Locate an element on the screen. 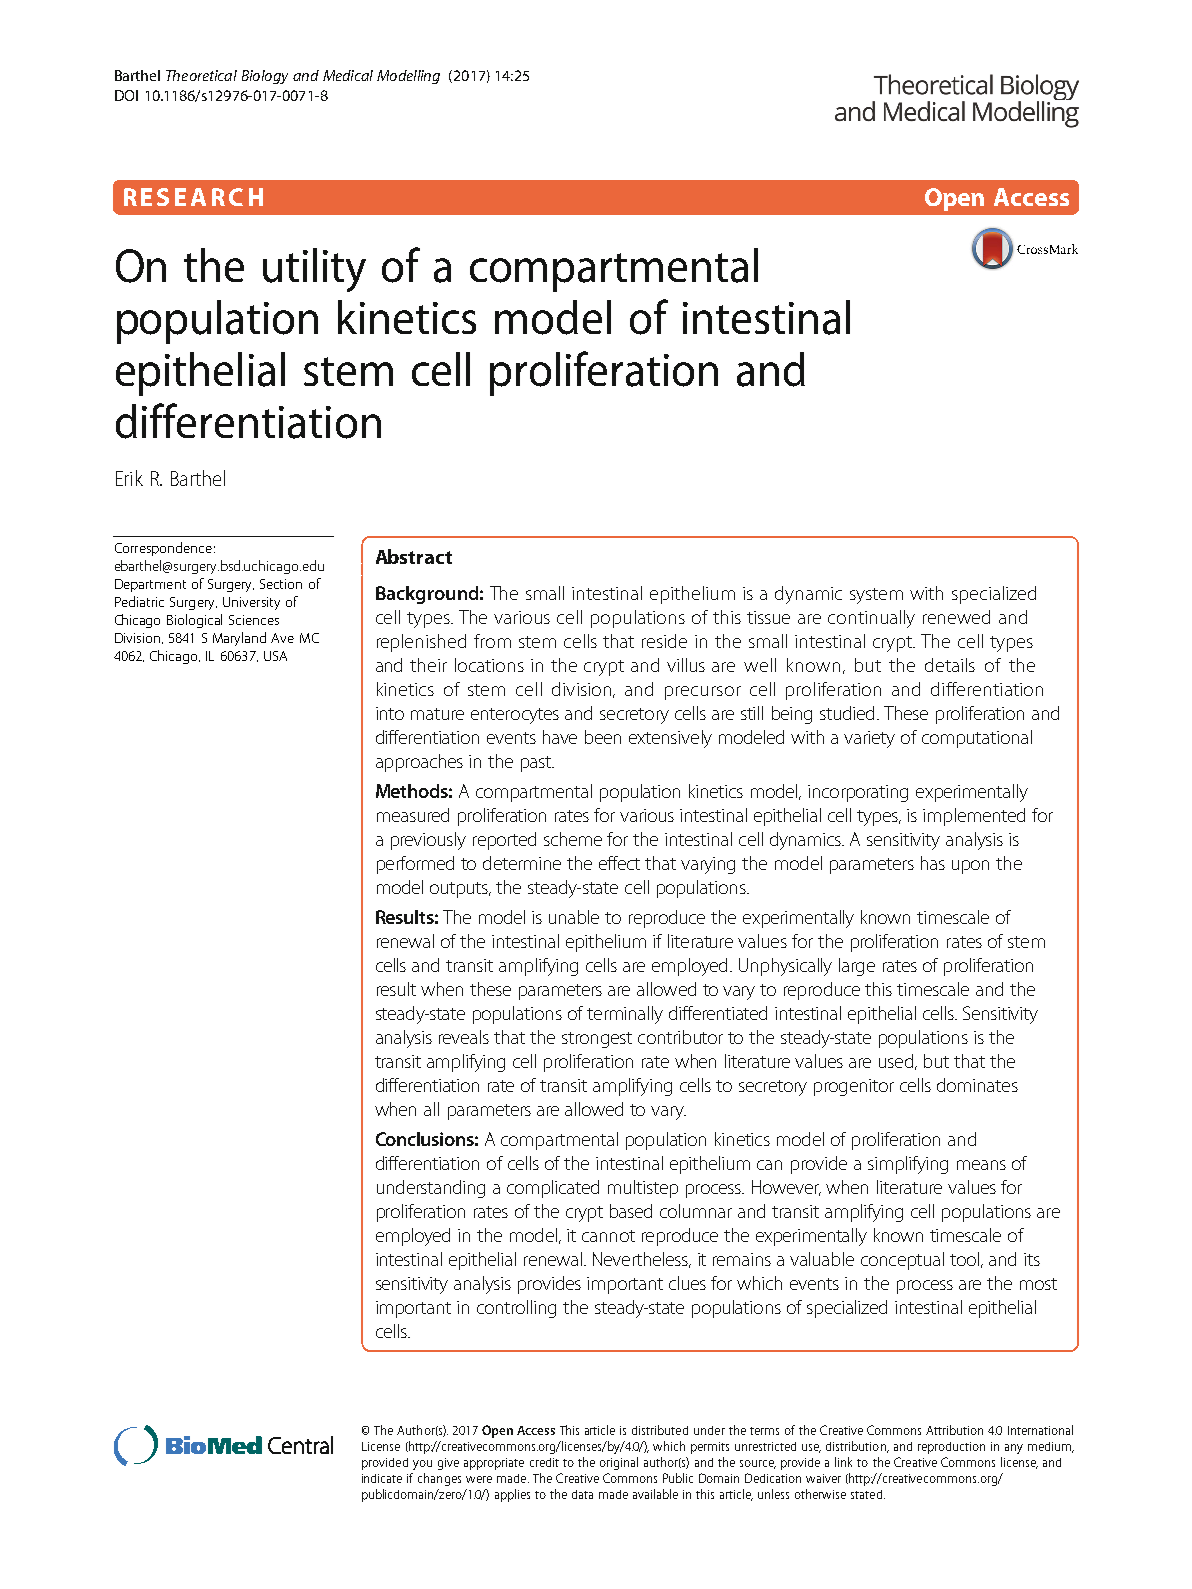  Biology is located at coordinates (265, 77).
